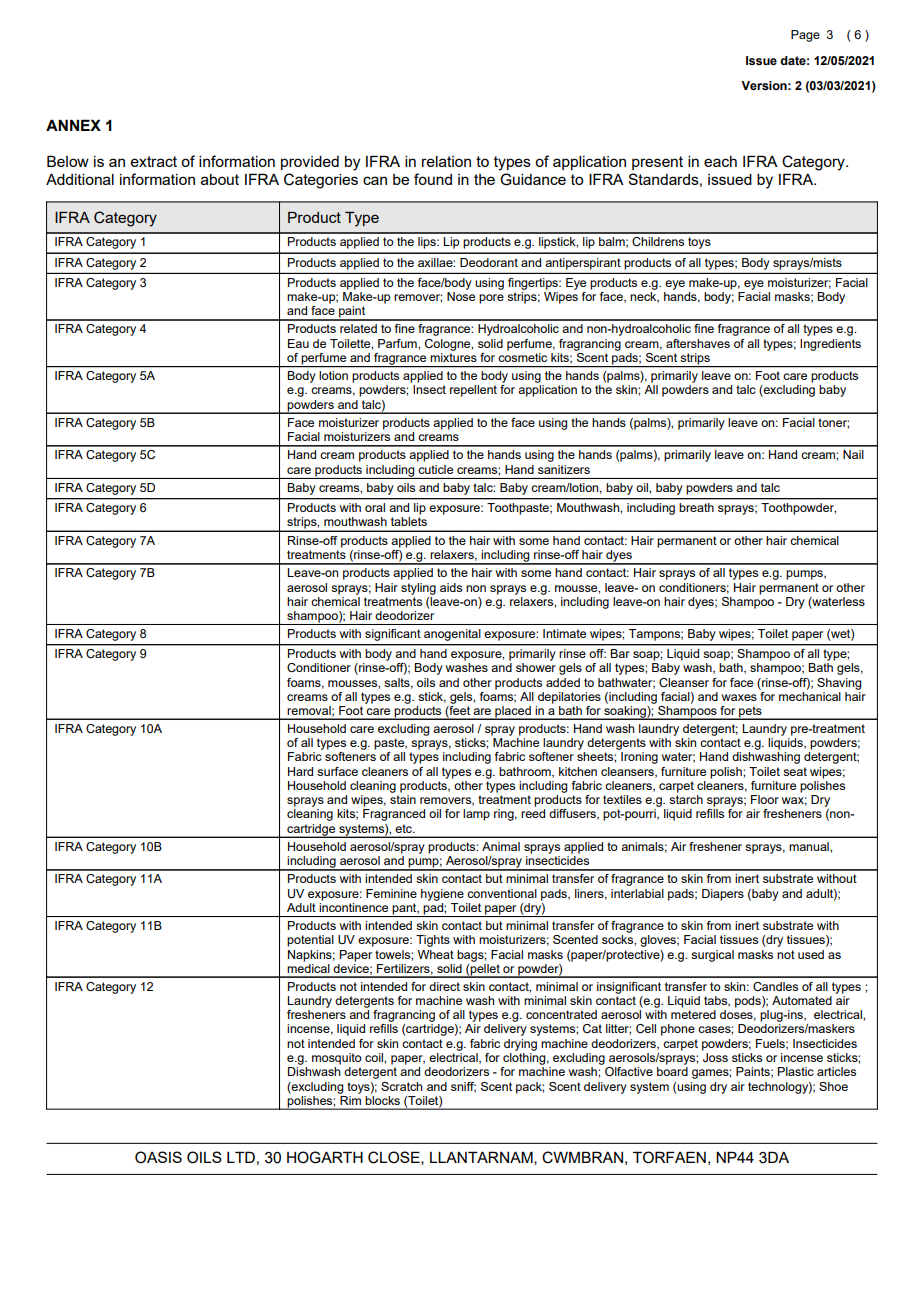 The width and height of the screenshot is (924, 1308). I want to click on Plastic, so click(796, 1071).
